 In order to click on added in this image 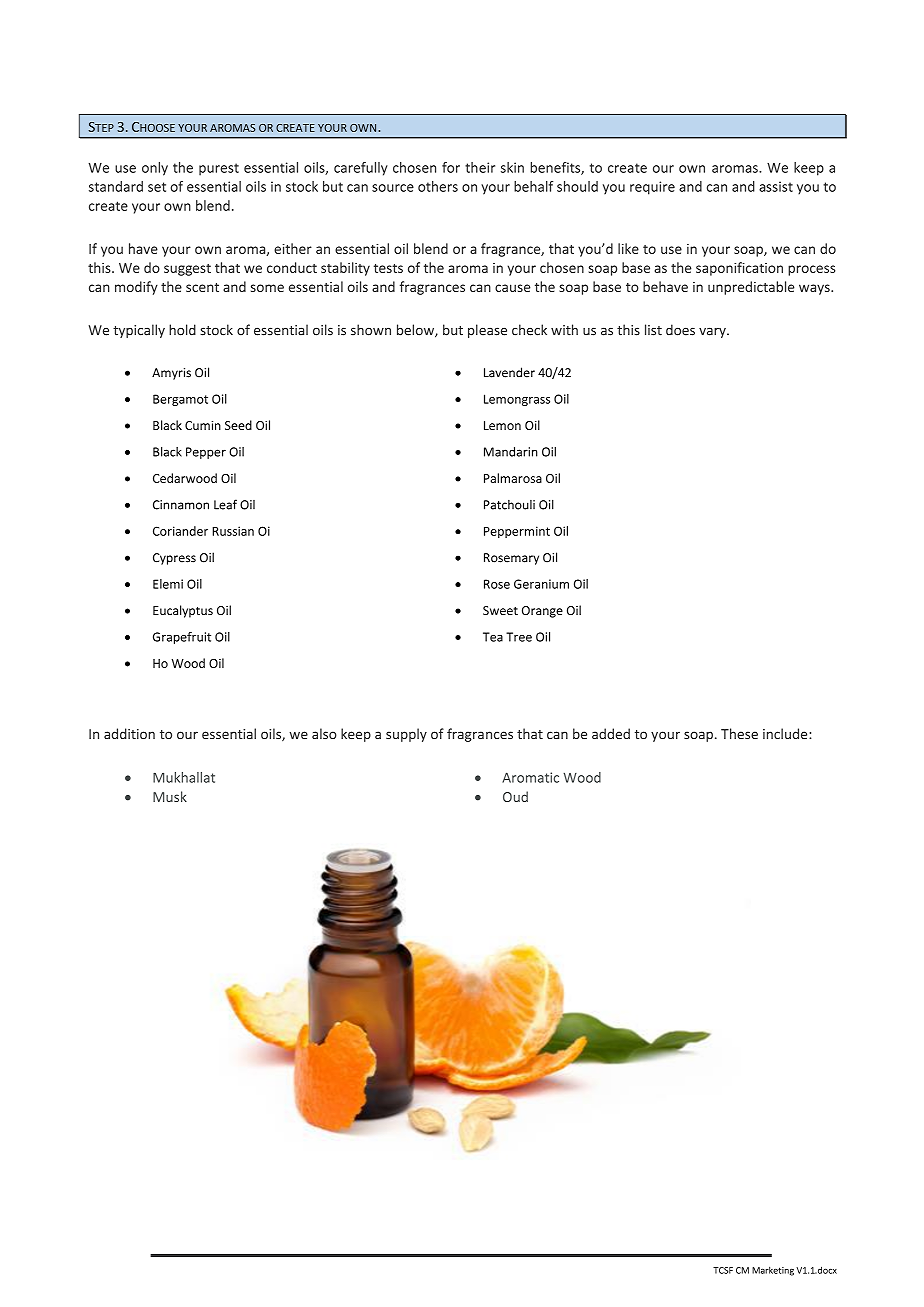, I will do `click(611, 733)`.
